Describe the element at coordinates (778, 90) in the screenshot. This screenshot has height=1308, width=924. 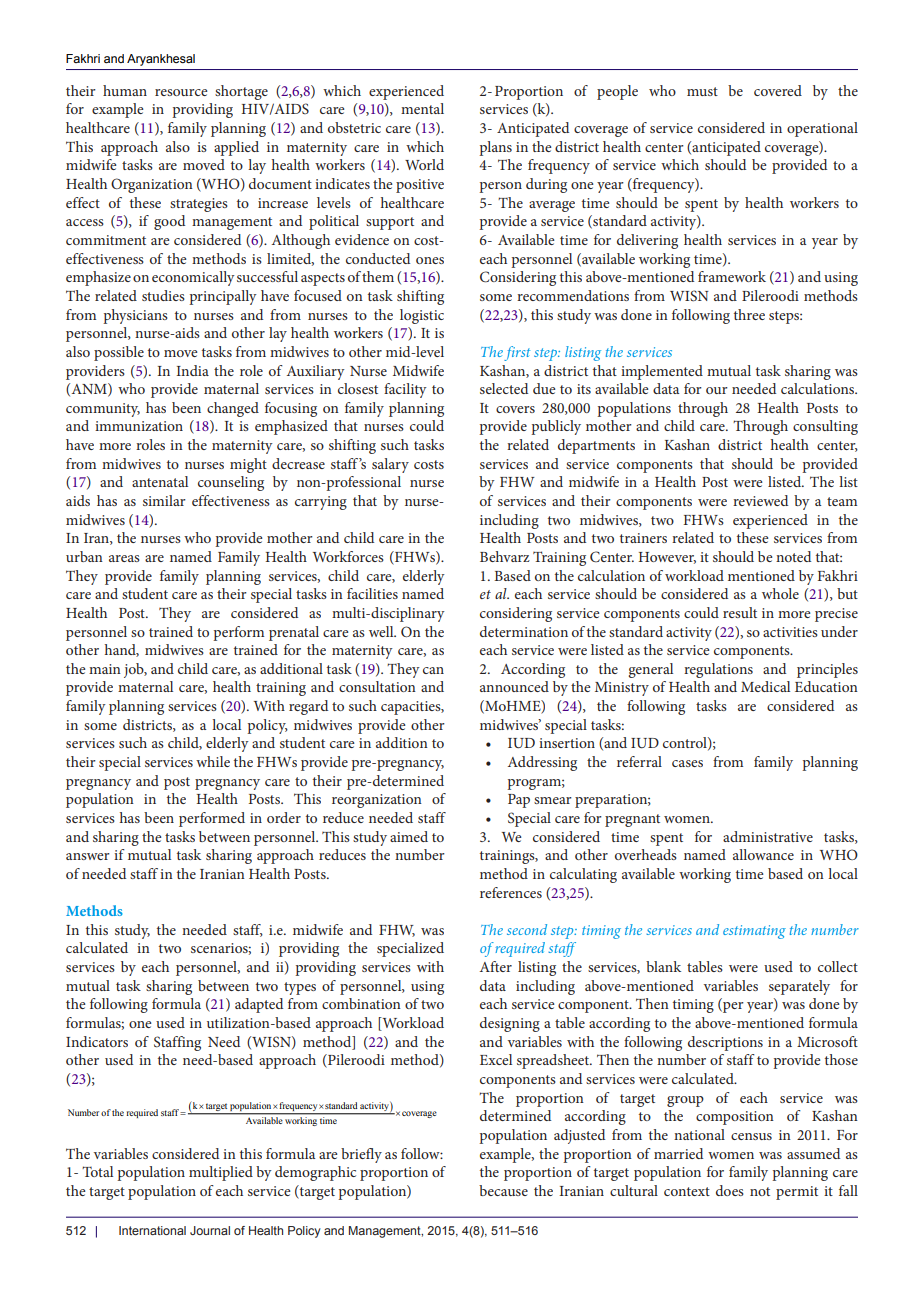
I see `covered` at that location.
